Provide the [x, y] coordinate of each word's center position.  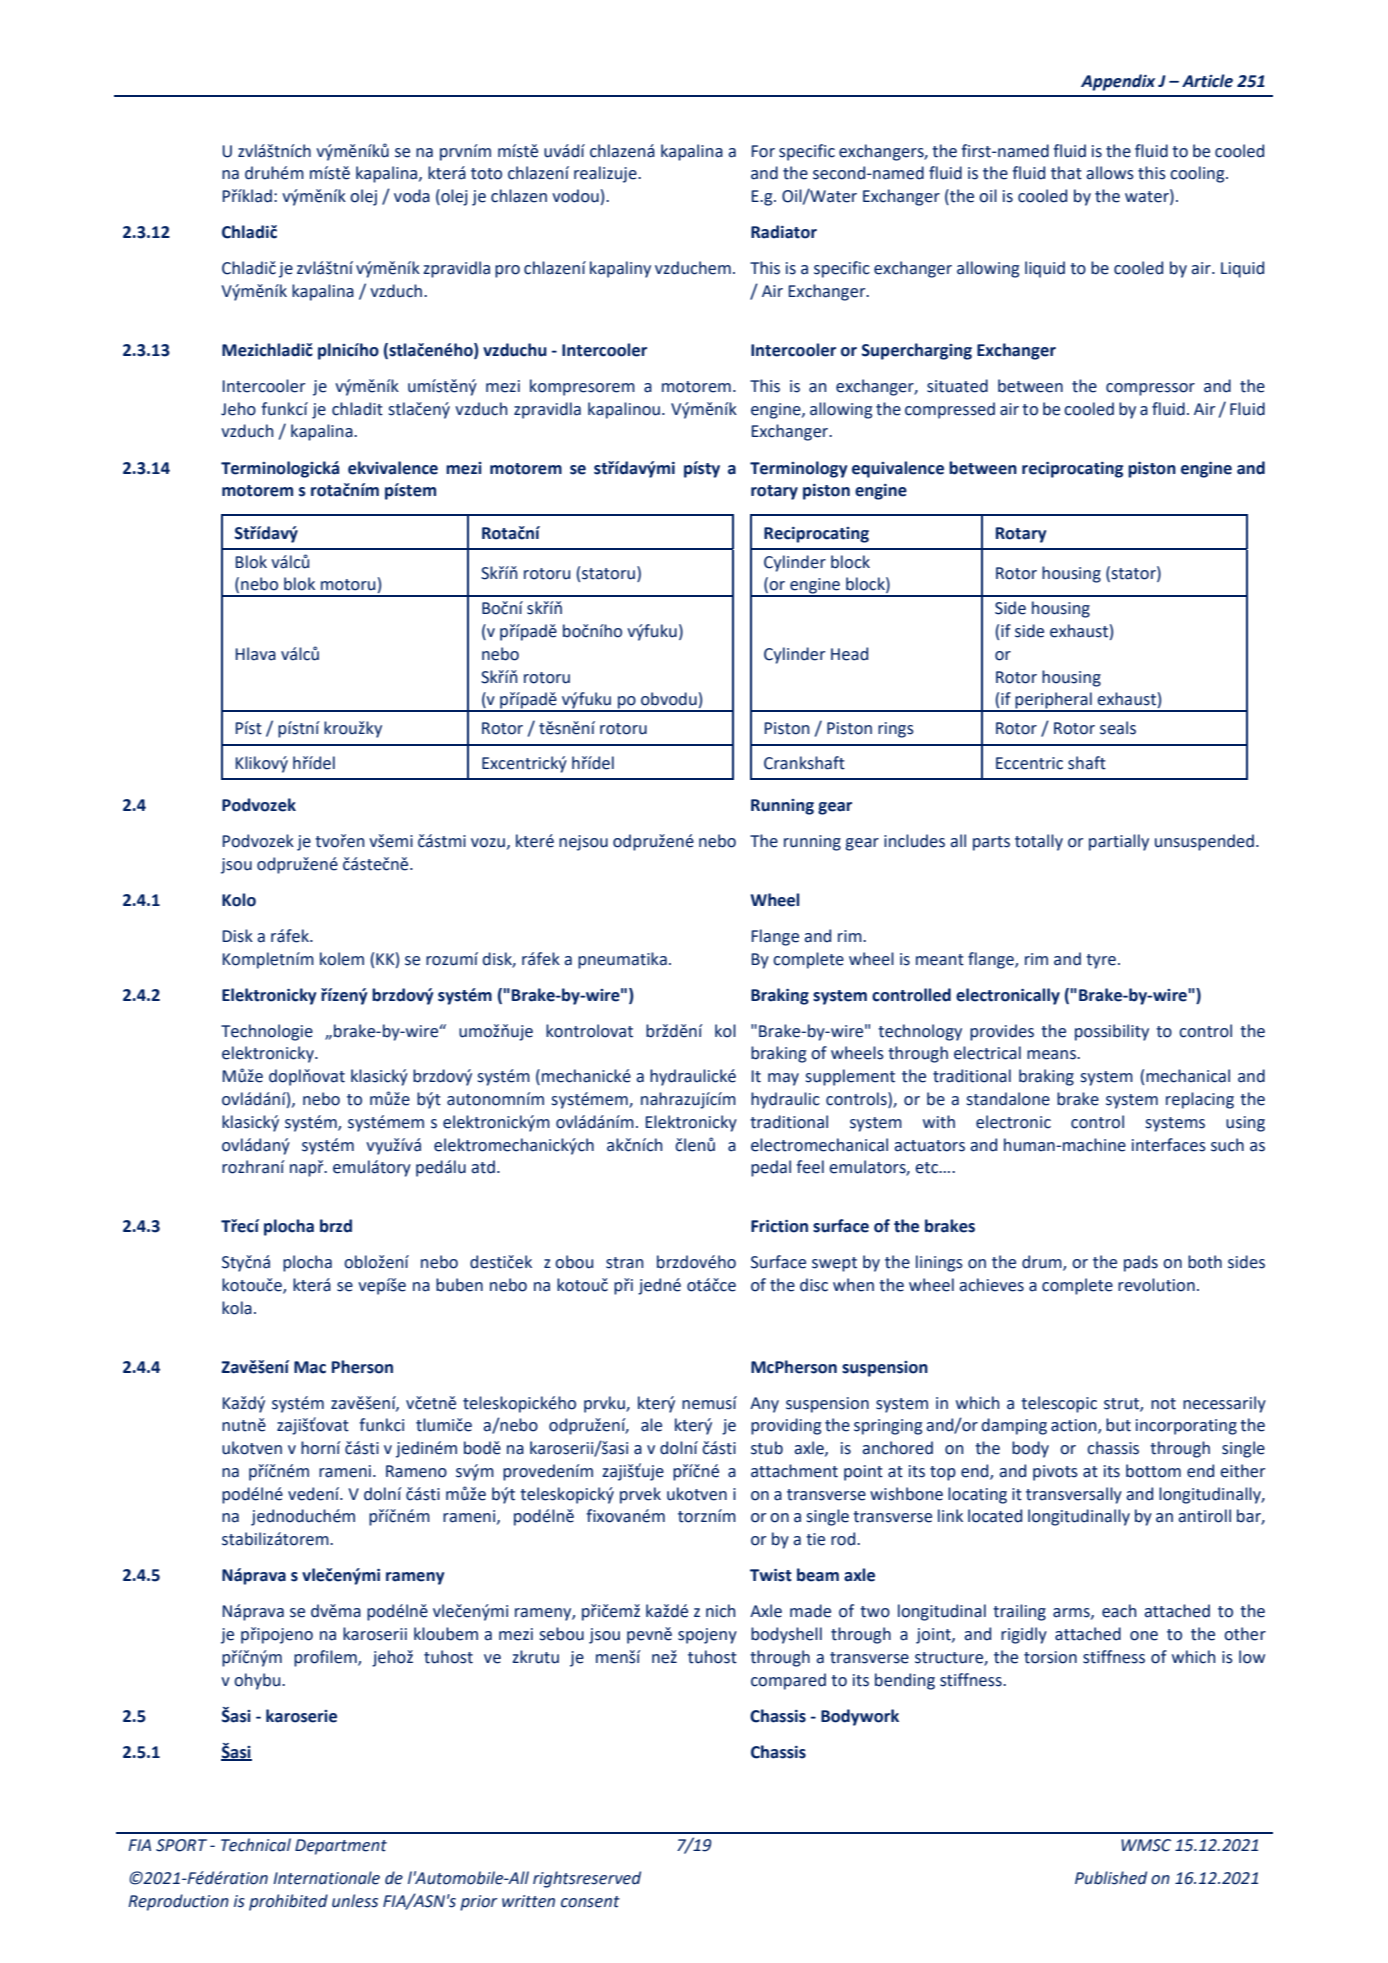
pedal [771, 1168]
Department [341, 1847]
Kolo [239, 900]
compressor [1150, 389]
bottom [1153, 1471]
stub [767, 1448]
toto [486, 174]
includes [914, 841]
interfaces [1169, 1145]
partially [1119, 842]
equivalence [898, 469]
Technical [256, 1845]
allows [1110, 173]
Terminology [798, 469]
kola [237, 1308]
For [763, 151]
